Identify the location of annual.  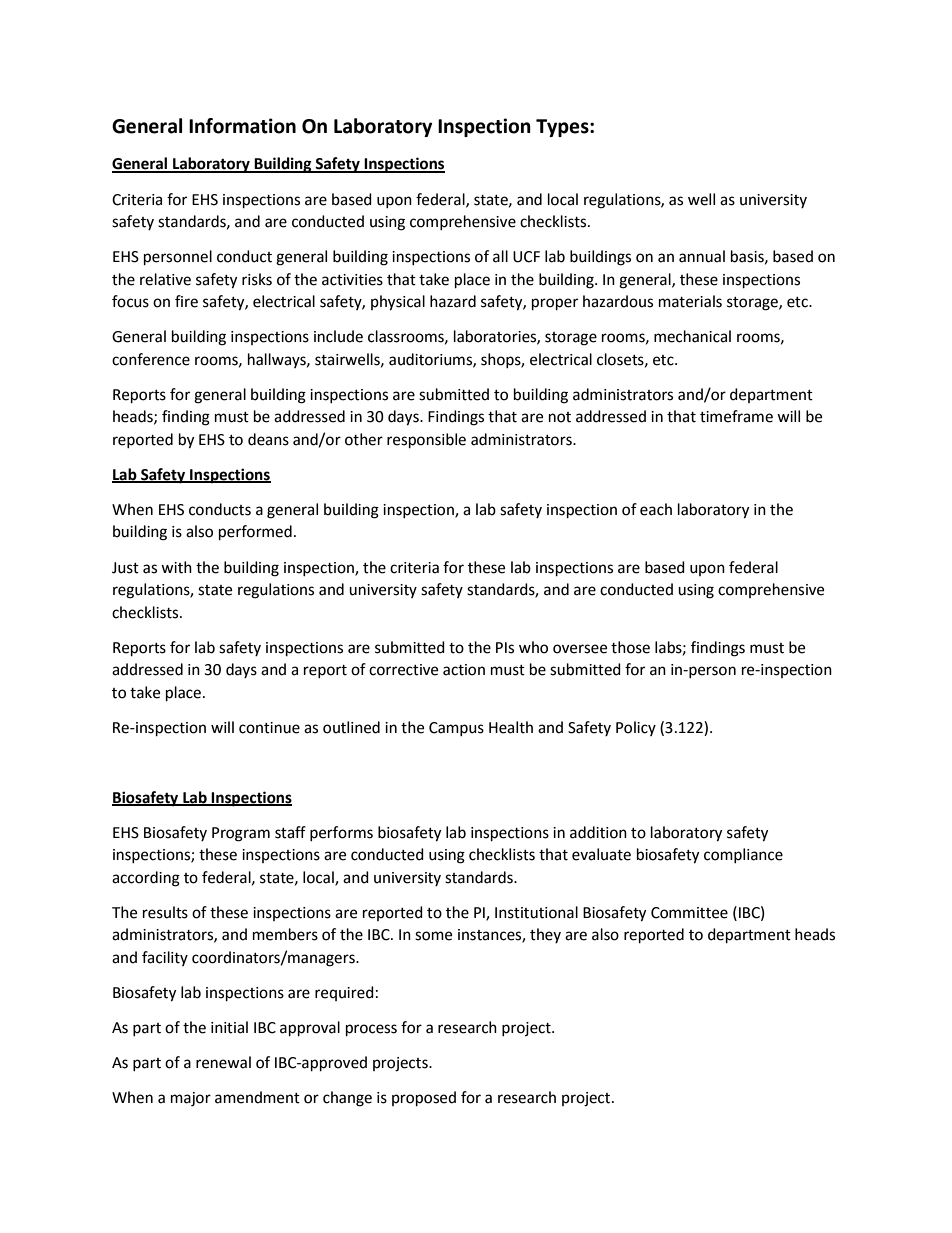
(702, 256).
